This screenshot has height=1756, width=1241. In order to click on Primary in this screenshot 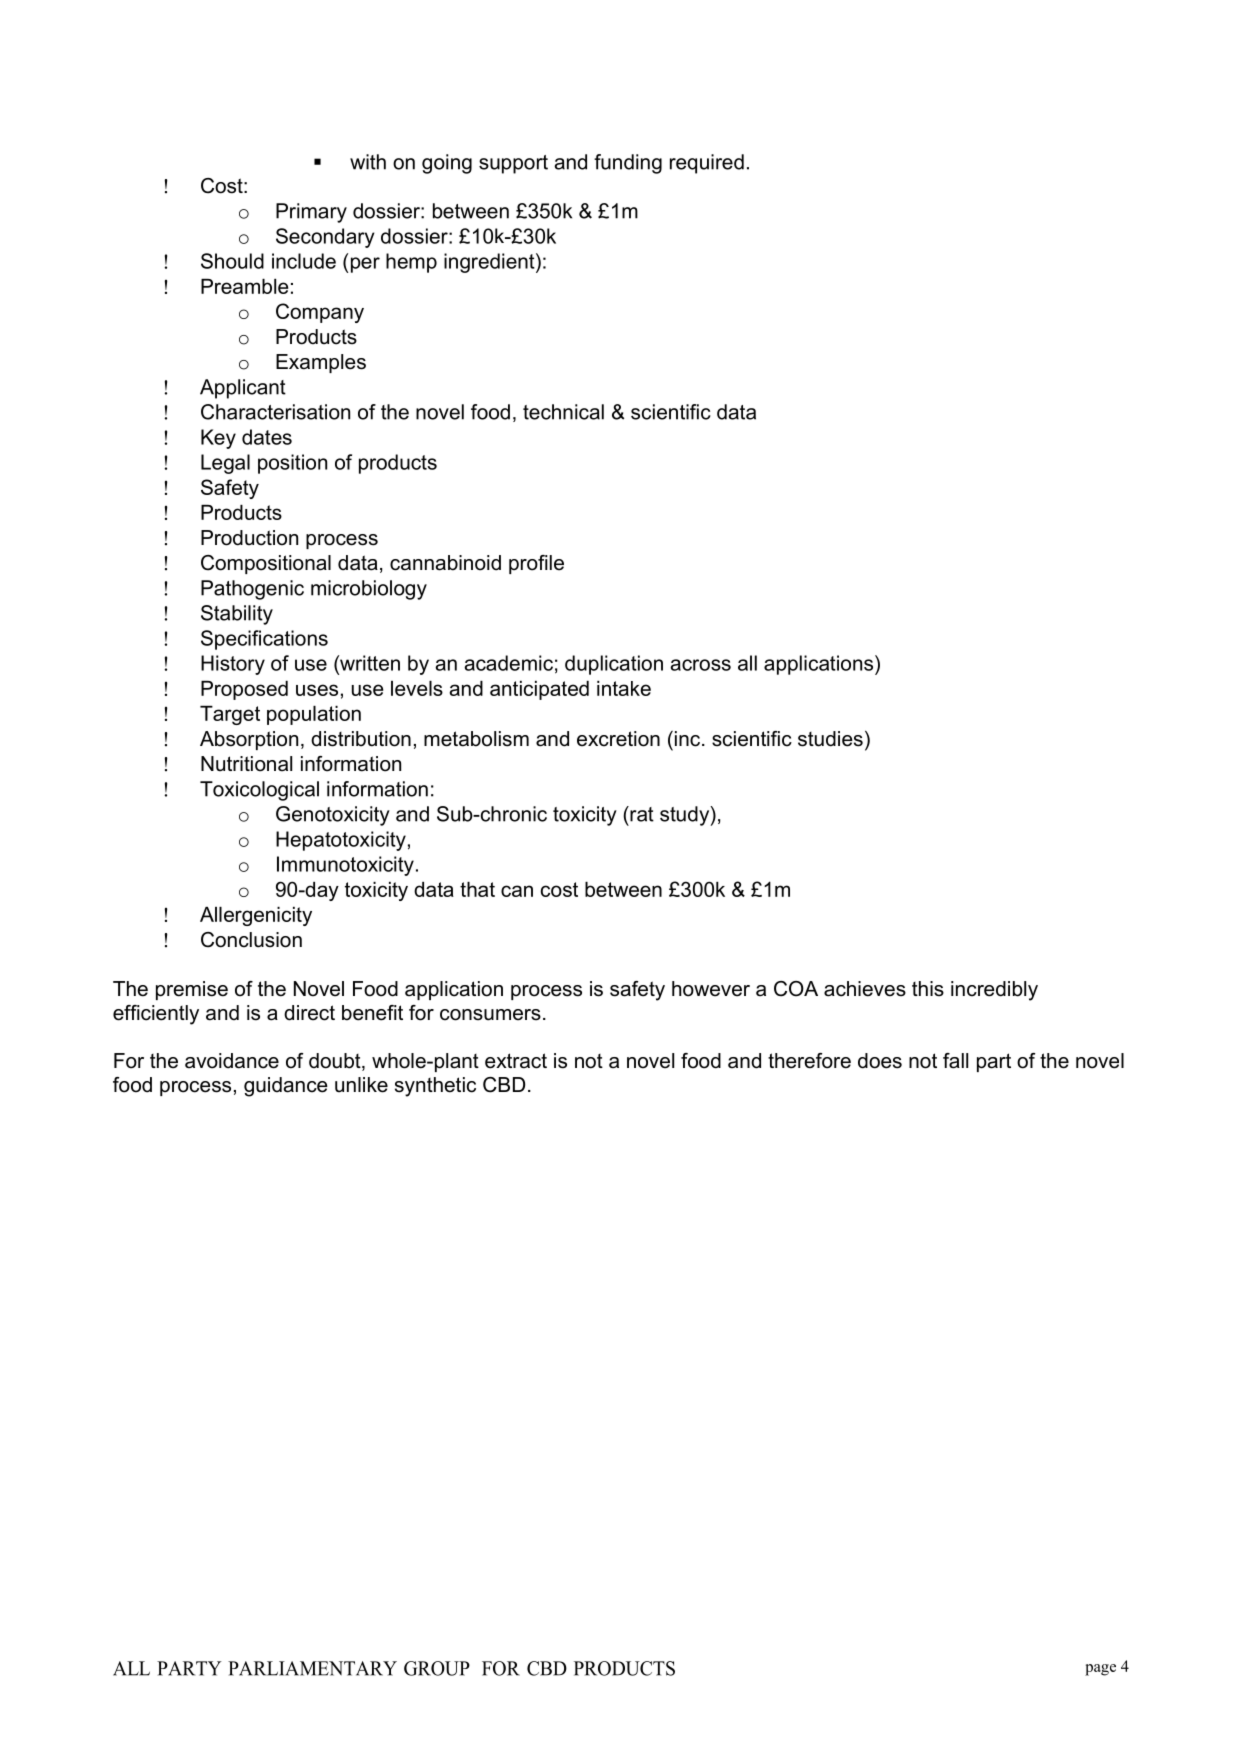, I will do `click(311, 213)`.
